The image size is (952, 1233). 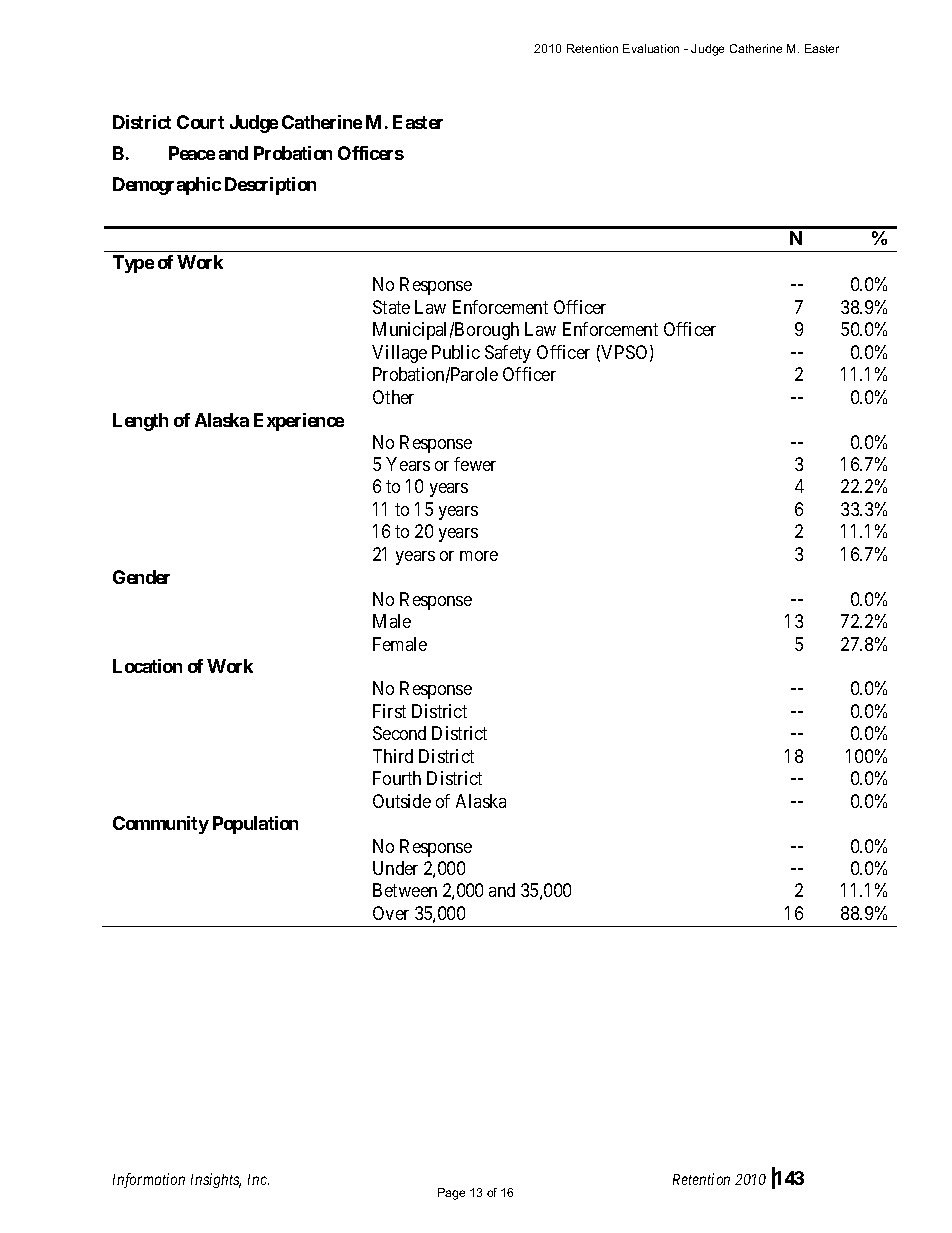 I want to click on Court, so click(x=200, y=122).
